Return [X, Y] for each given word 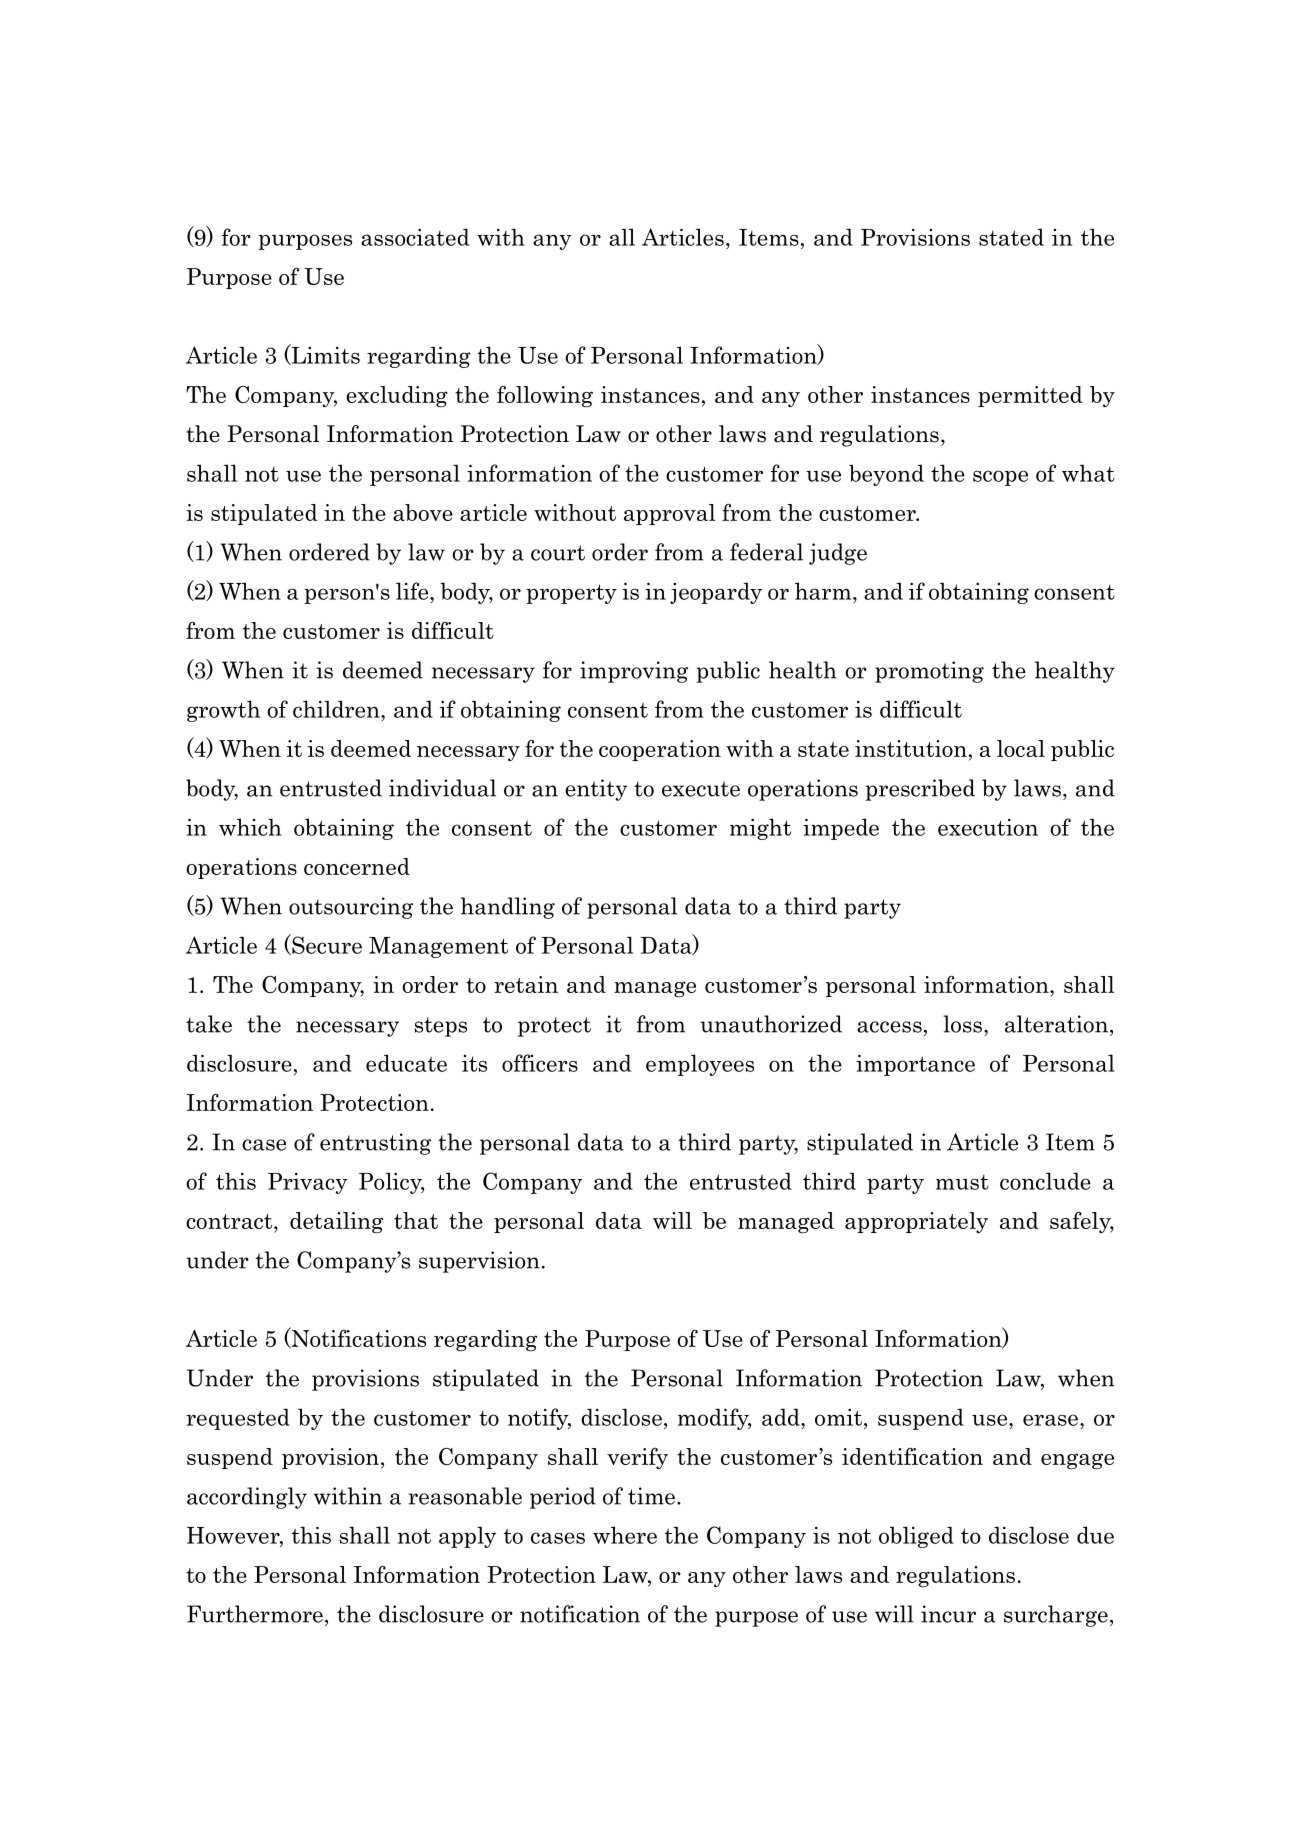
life [413, 591]
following [545, 397]
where [625, 1535]
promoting [929, 672]
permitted [1030, 396]
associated [415, 237]
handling [508, 908]
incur [948, 1614]
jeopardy [716, 593]
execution [988, 827]
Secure [326, 944]
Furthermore [255, 1614]
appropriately [916, 1222]
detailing [336, 1223]
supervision [479, 1262]
